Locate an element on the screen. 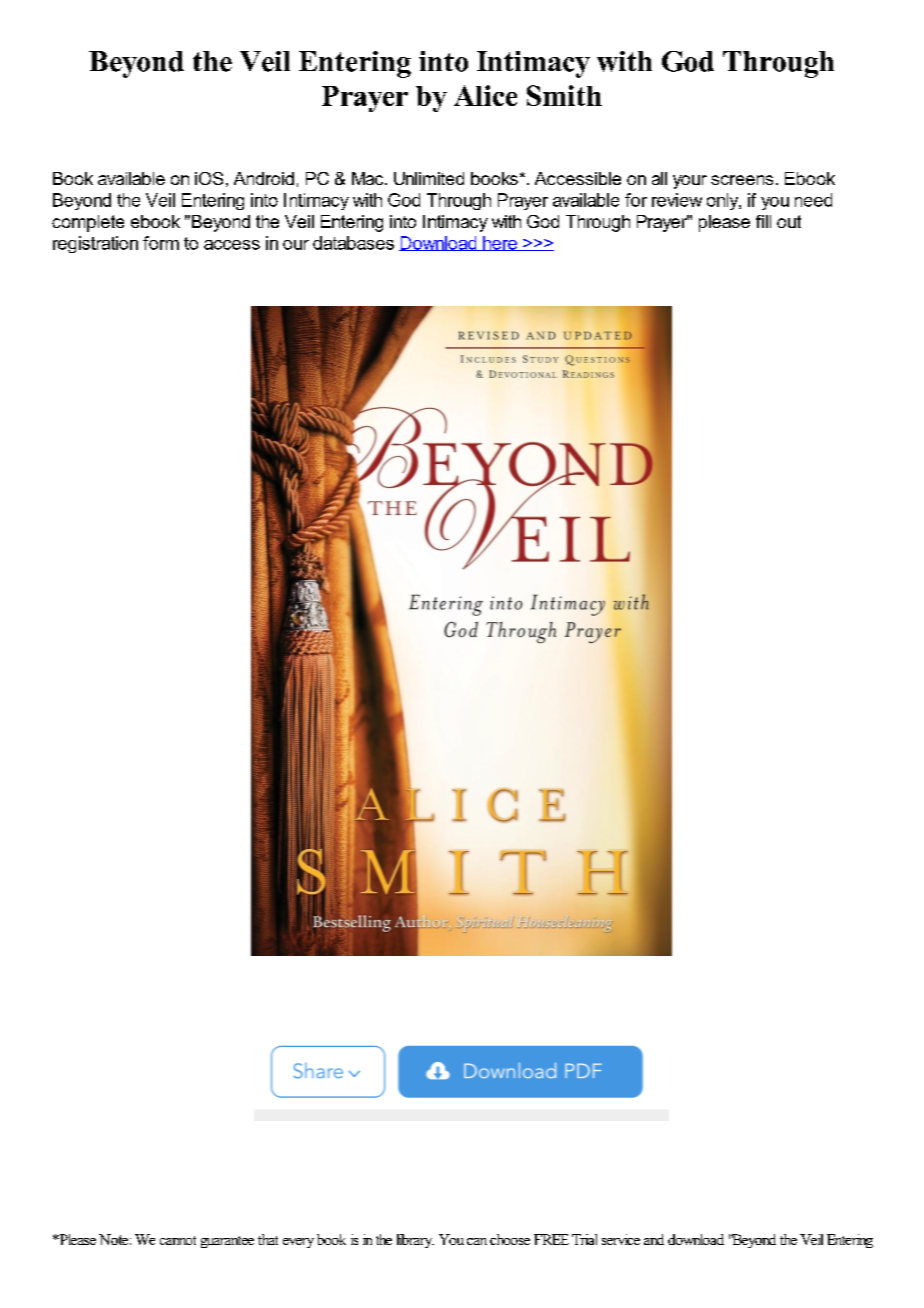 The image size is (924, 1308). screens is located at coordinates (742, 180).
